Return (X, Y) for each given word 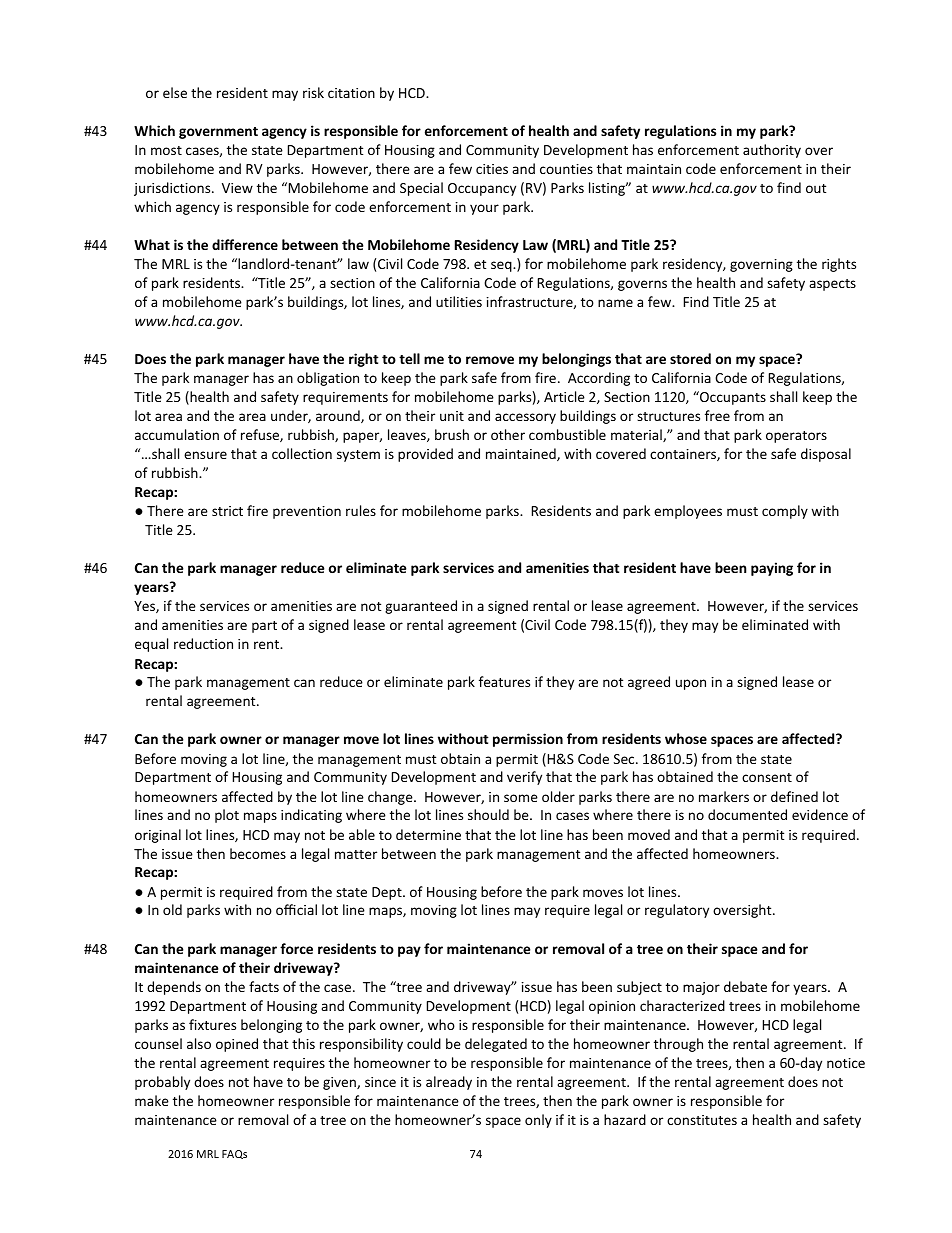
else (175, 92)
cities (492, 169)
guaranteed (421, 607)
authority (772, 151)
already (449, 1083)
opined (237, 1045)
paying (772, 569)
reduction (203, 643)
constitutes (702, 1120)
